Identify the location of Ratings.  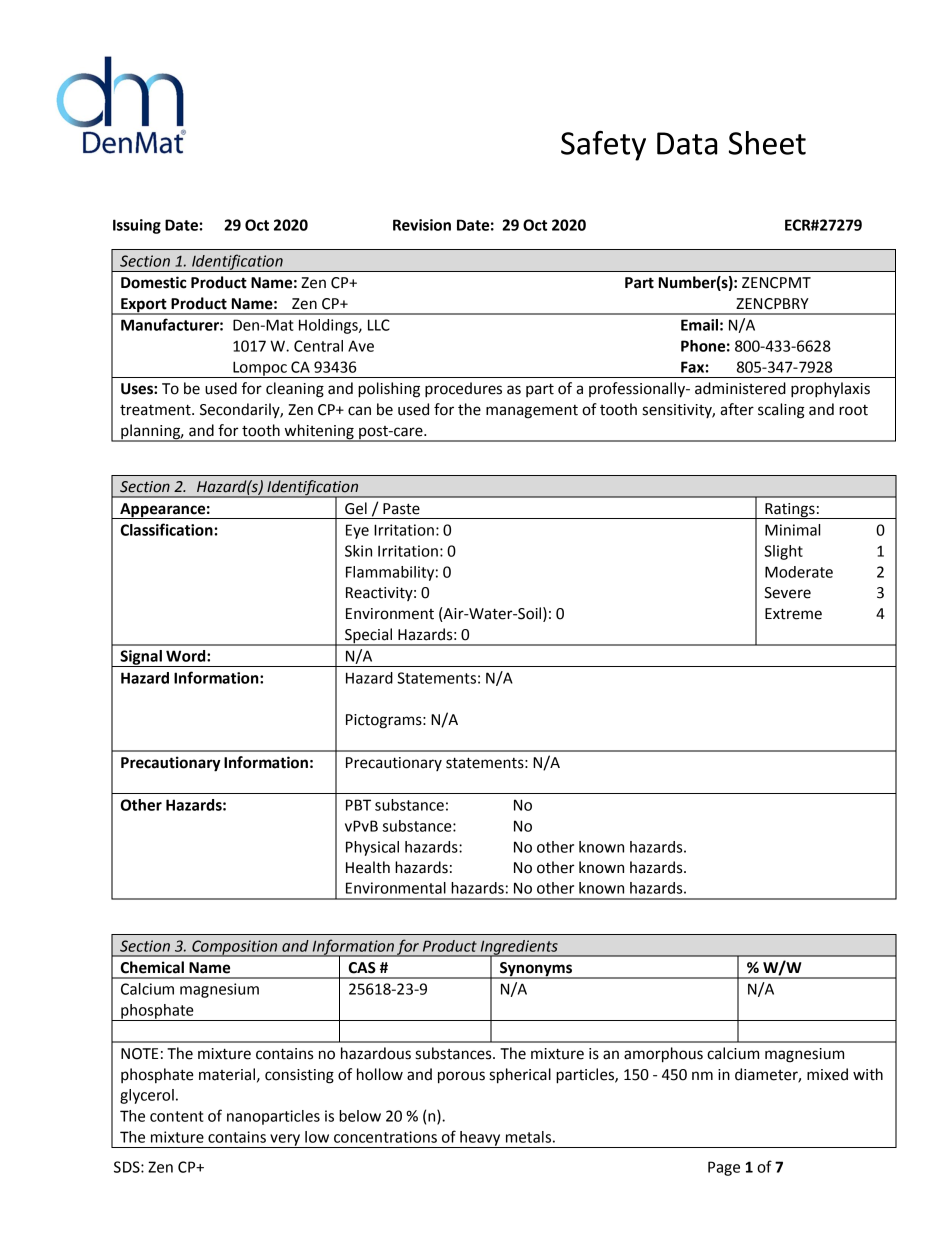
(790, 511).
